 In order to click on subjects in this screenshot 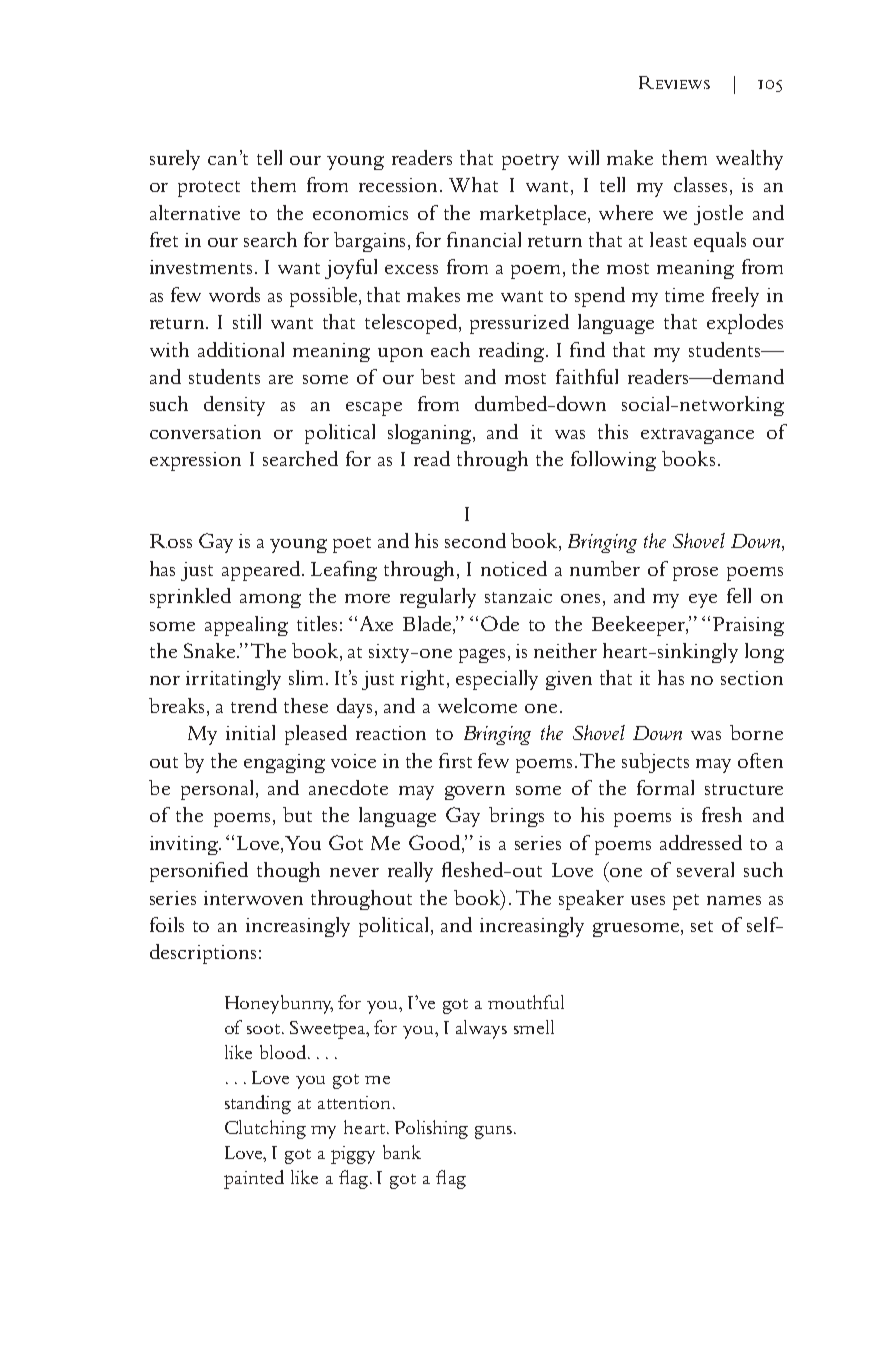, I will do `click(655, 763)`.
